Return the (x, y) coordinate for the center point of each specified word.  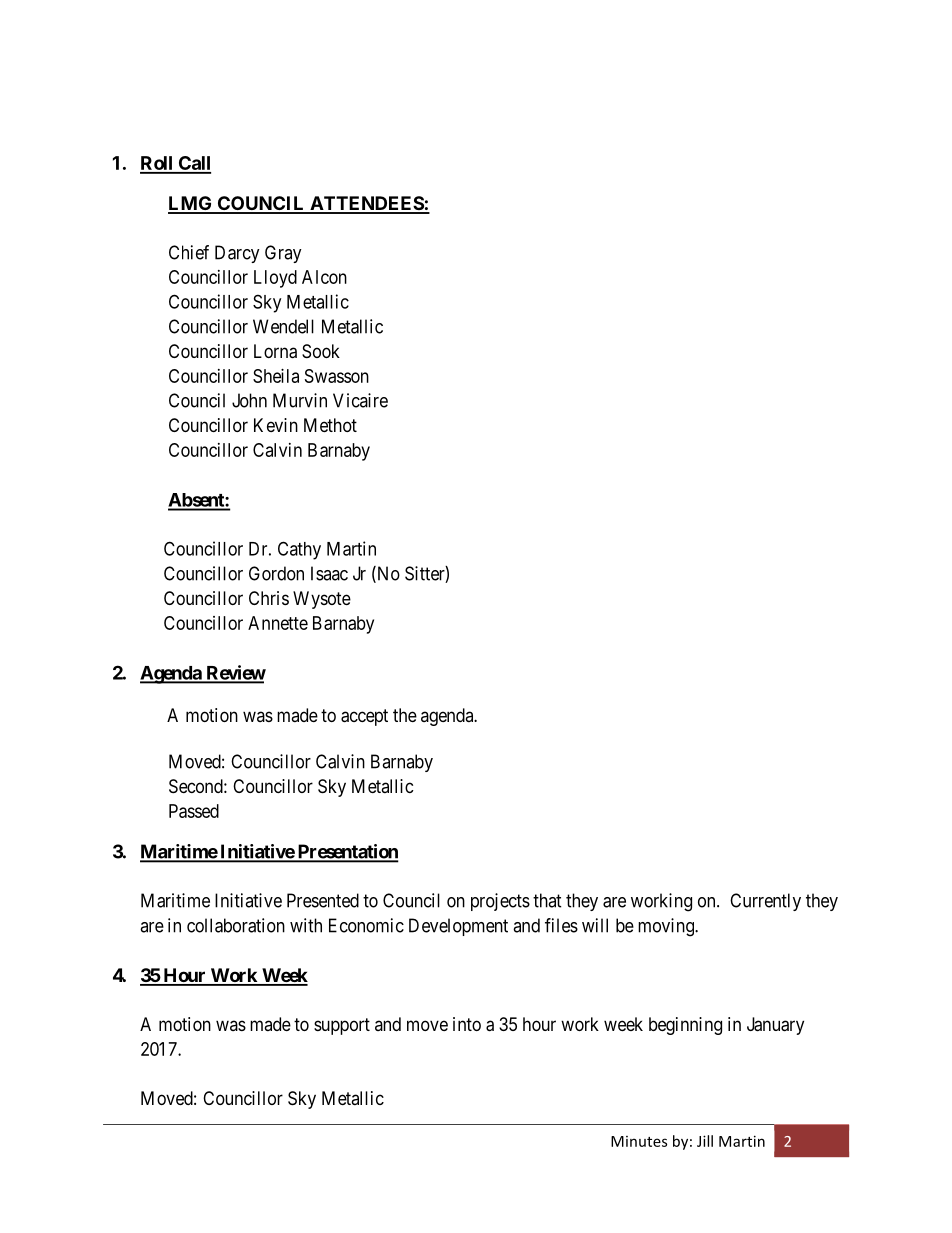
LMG (191, 204)
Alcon (324, 277)
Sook (321, 351)
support (342, 1026)
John (249, 400)
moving (667, 927)
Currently (765, 902)
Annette (278, 623)
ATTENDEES (366, 204)
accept (364, 717)
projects (500, 902)
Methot (330, 425)
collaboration (236, 925)
